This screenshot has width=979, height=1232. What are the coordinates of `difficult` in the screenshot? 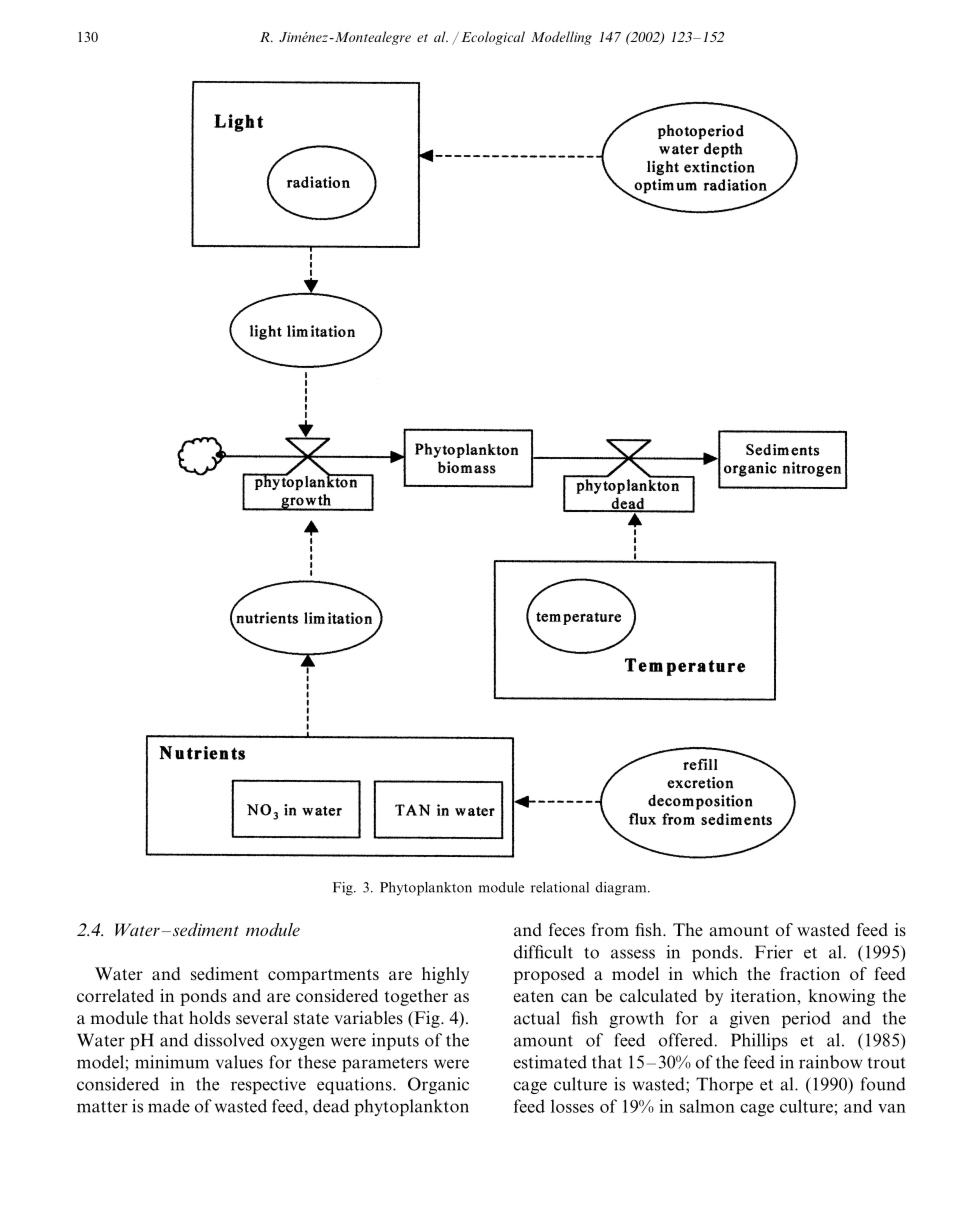 It's located at (543, 952).
